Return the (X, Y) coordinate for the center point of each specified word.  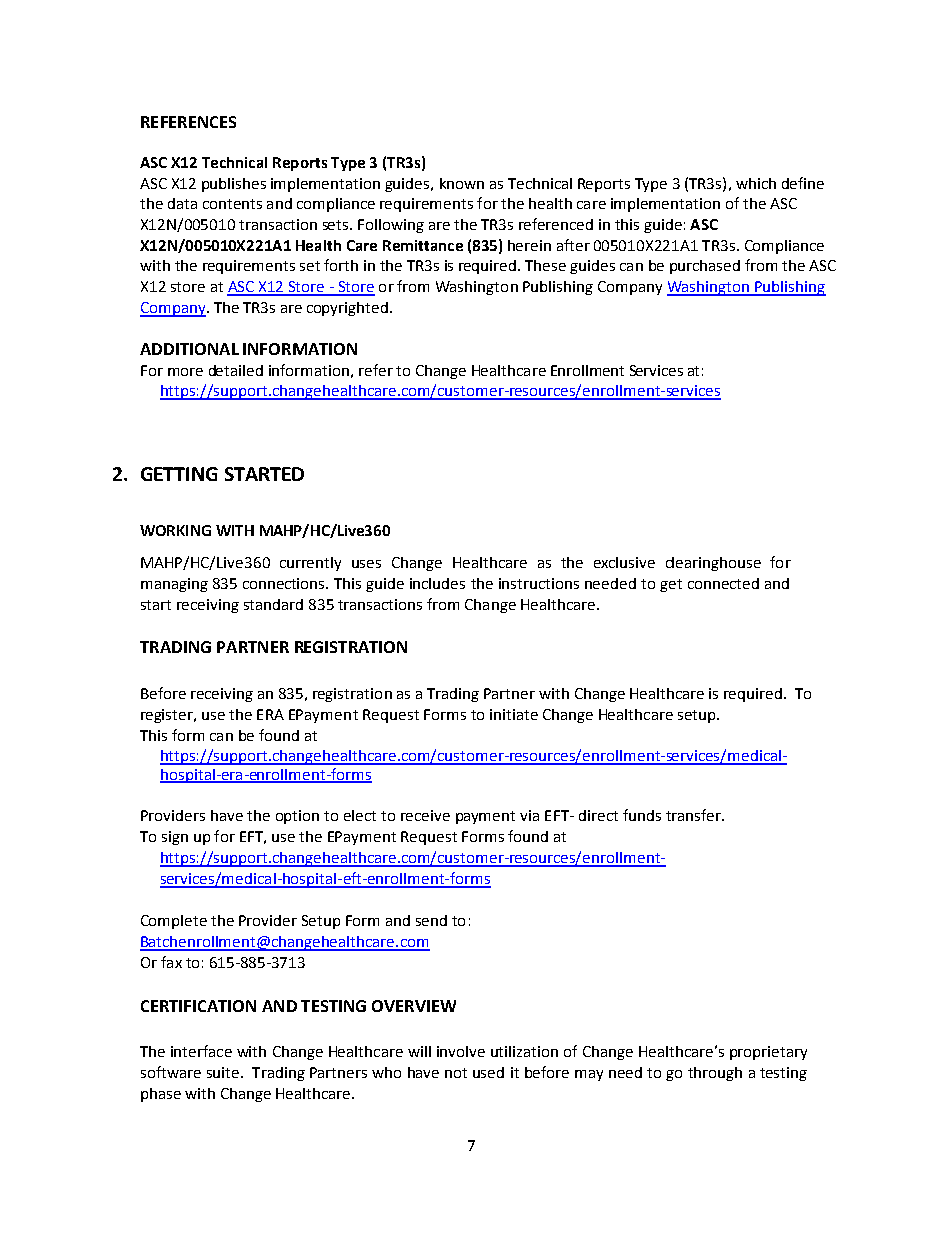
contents (232, 204)
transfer (694, 815)
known (462, 183)
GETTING (179, 474)
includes (437, 583)
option (297, 817)
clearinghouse (713, 564)
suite (223, 1072)
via (529, 815)
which (756, 183)
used (488, 1072)
